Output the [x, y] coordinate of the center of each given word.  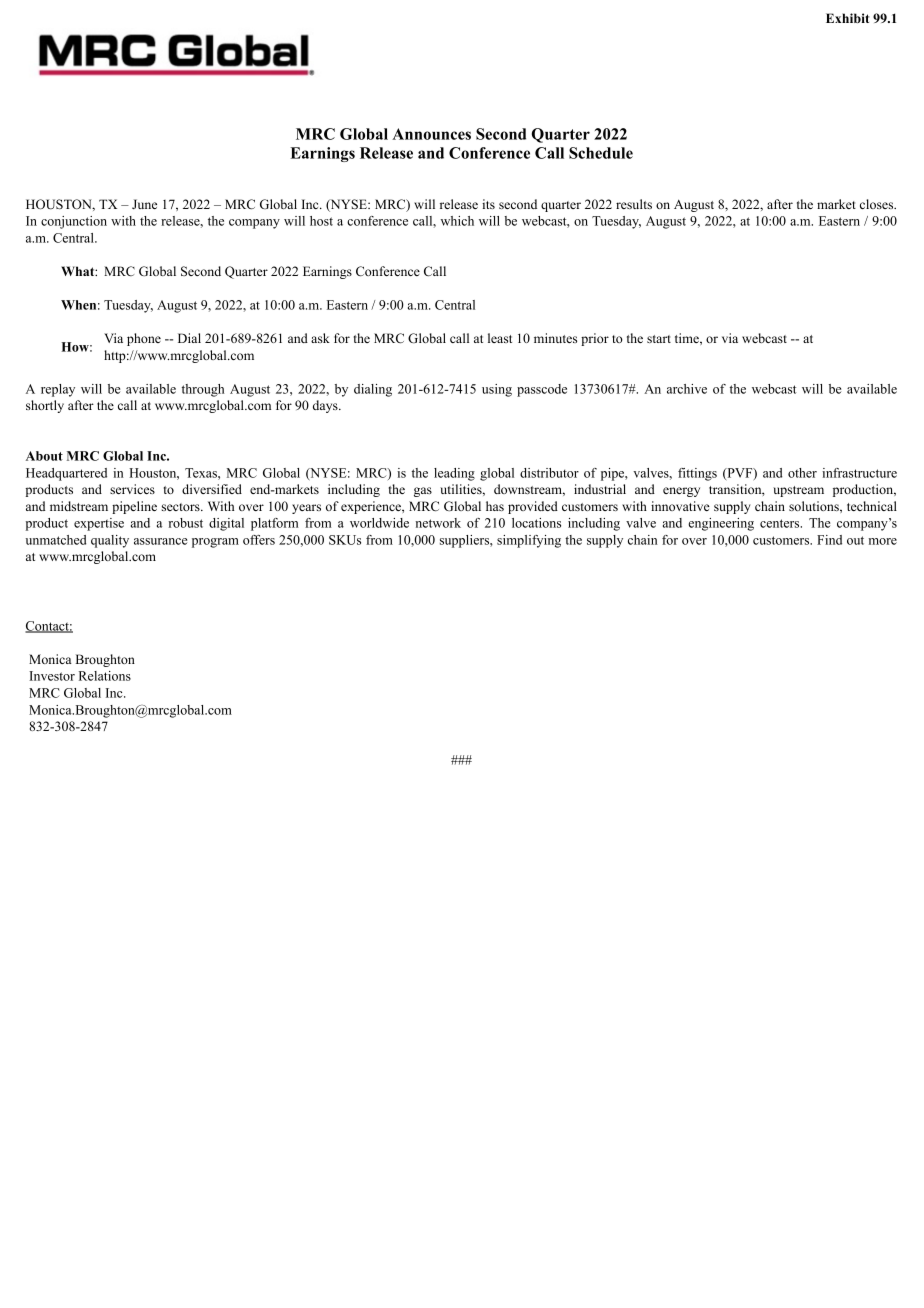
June [144, 204]
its [488, 204]
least [500, 338]
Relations [105, 676]
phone [144, 339]
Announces [431, 134]
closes [878, 204]
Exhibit [848, 18]
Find [829, 540]
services [132, 489]
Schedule [601, 153]
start [659, 339]
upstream [798, 491]
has [495, 506]
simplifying [529, 541]
